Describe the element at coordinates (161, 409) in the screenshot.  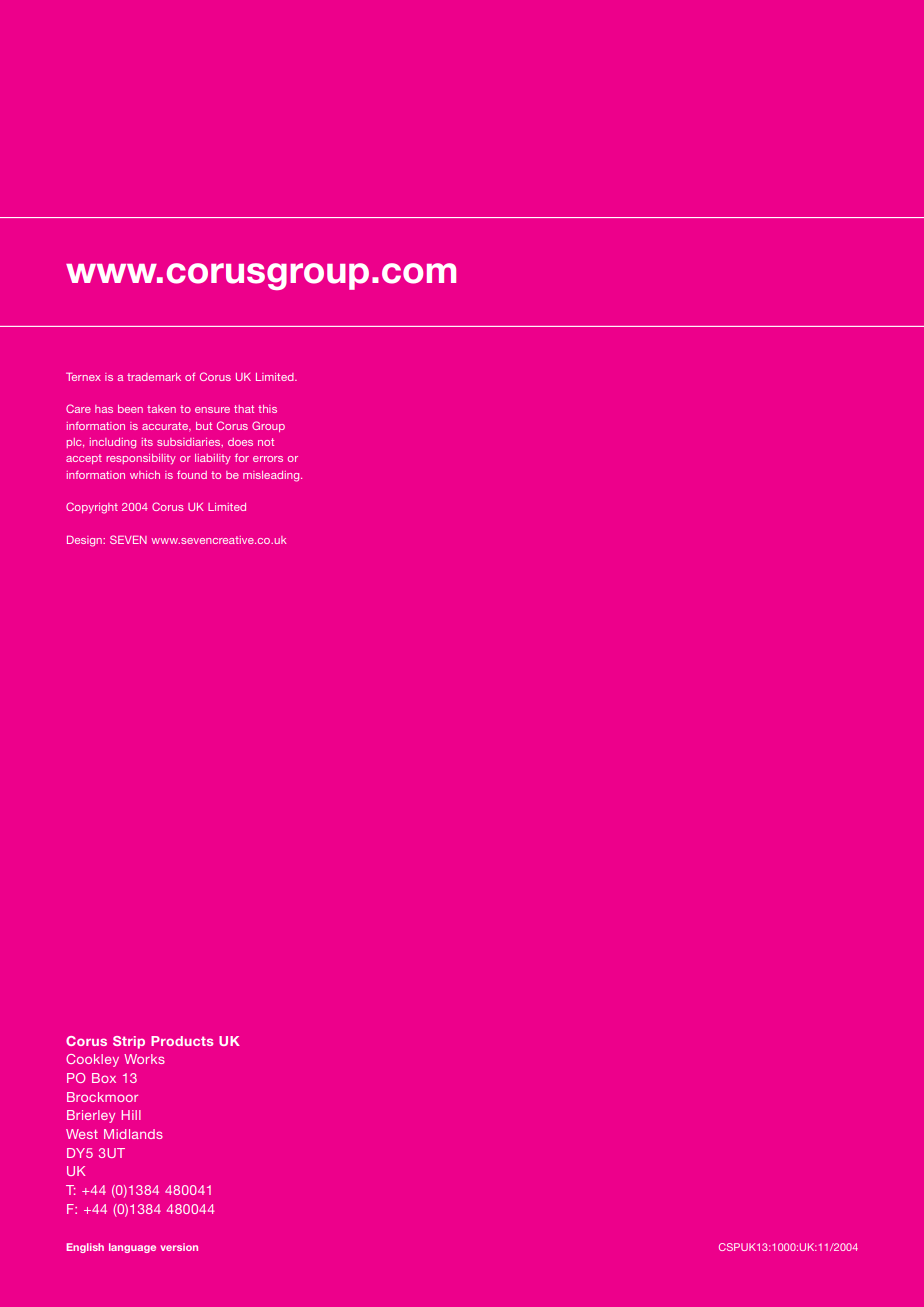
I see `taken` at that location.
